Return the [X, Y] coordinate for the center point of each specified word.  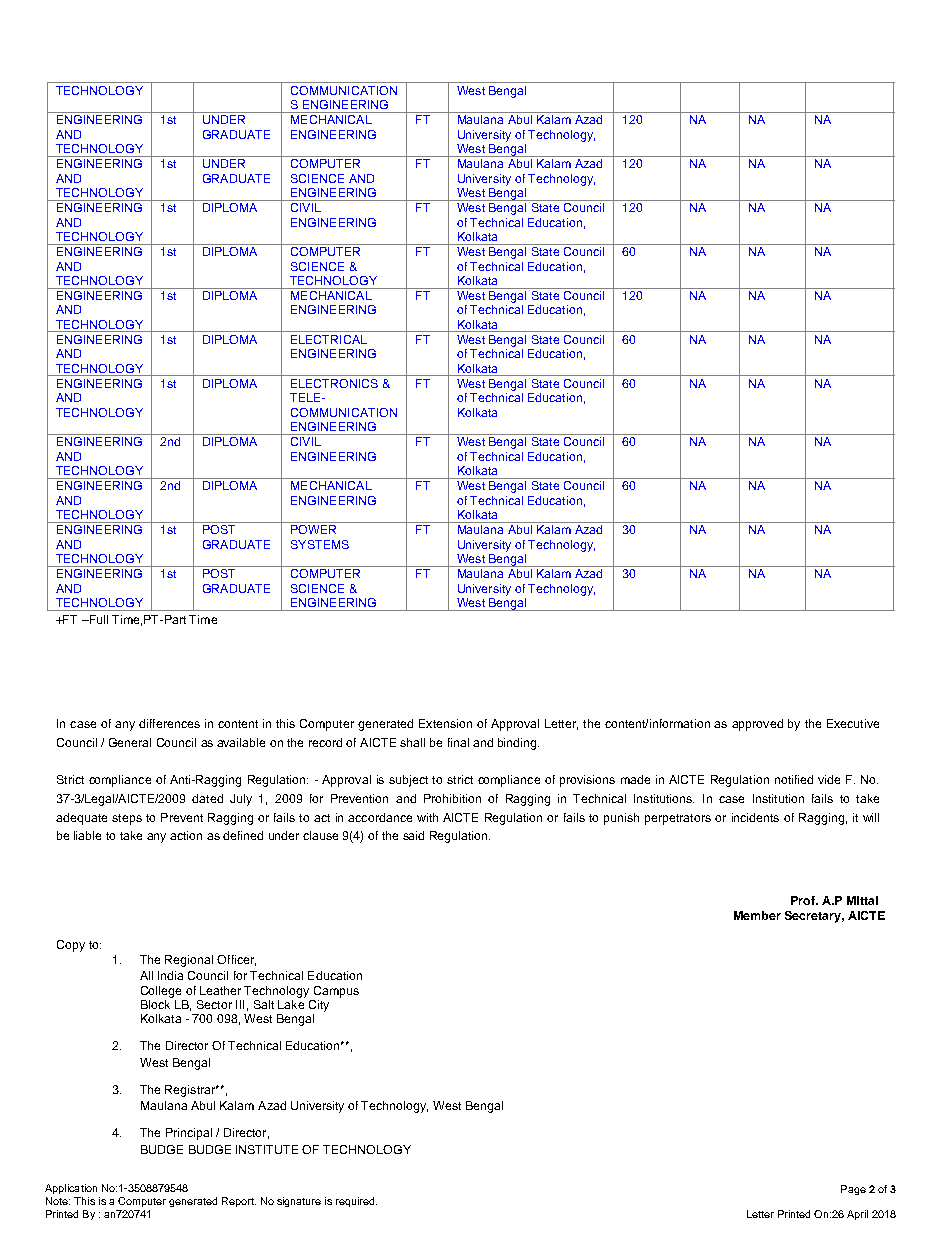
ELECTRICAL [329, 339]
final [458, 742]
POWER [313, 529]
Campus [336, 992]
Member [757, 915]
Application [71, 1189]
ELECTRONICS [334, 383]
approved [757, 725]
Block [155, 1004]
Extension [445, 723]
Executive [853, 723]
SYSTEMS [320, 544]
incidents [755, 817]
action [186, 835]
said [413, 835]
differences [169, 723]
